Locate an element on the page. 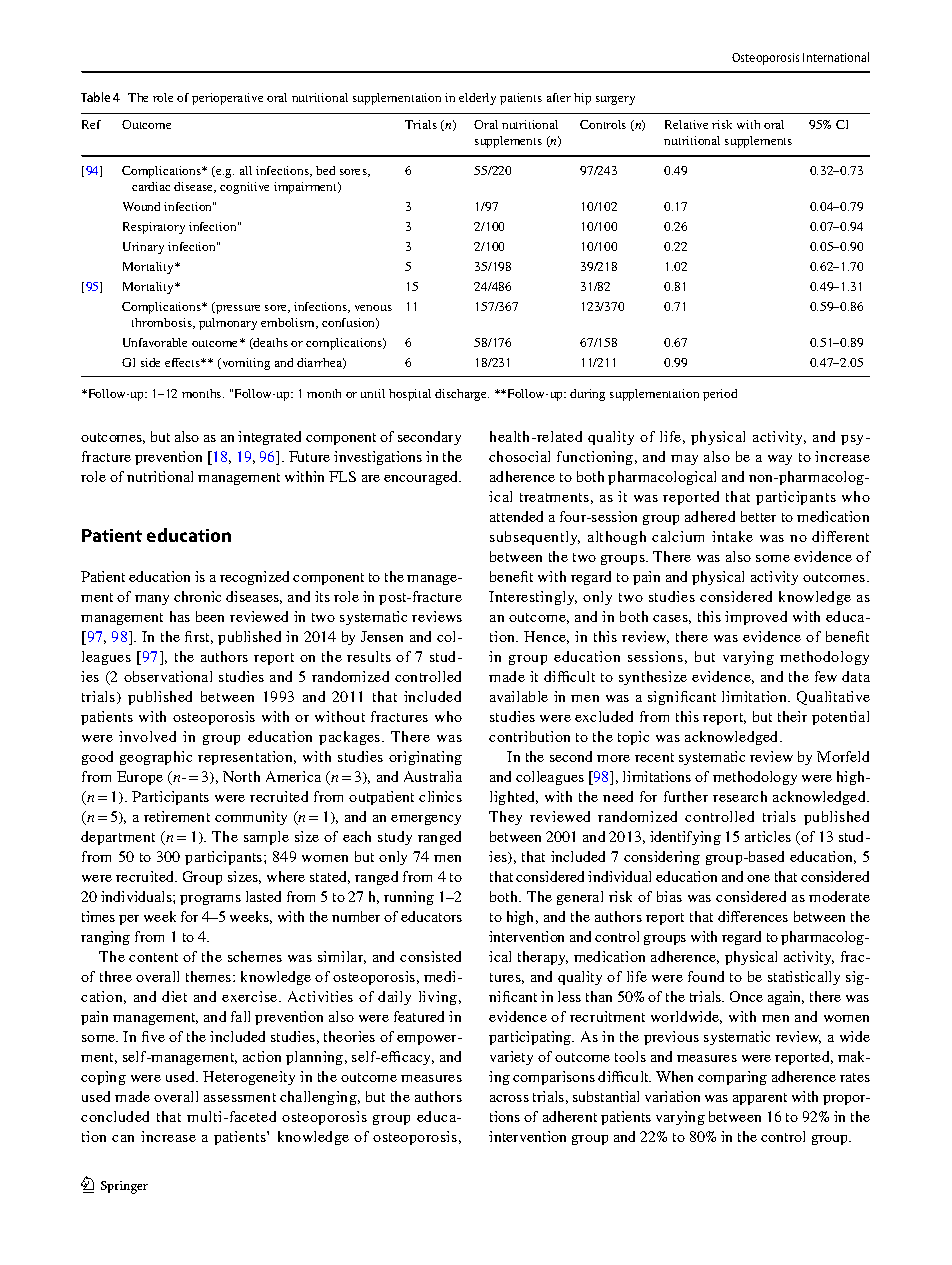  Ref is located at coordinates (91, 124).
